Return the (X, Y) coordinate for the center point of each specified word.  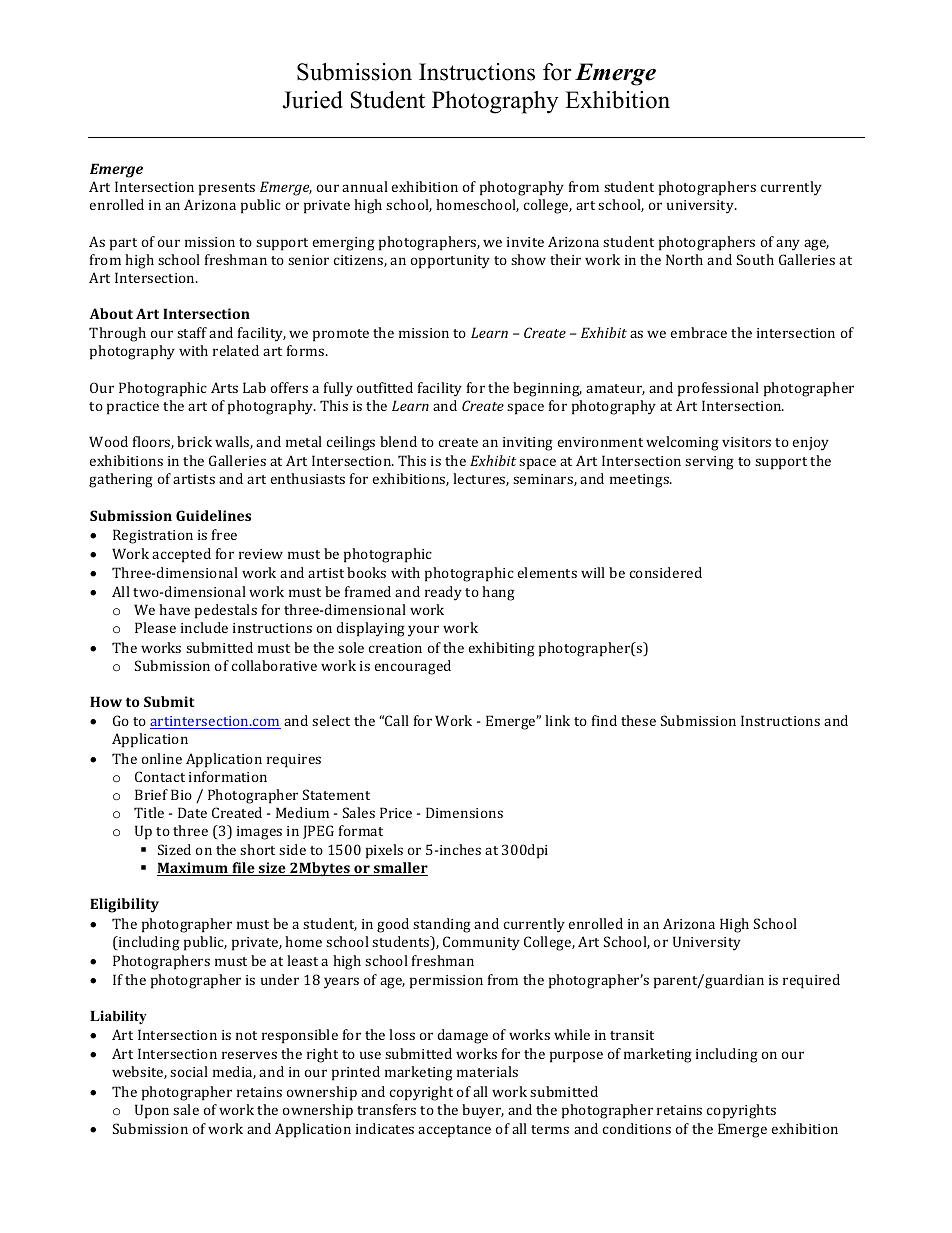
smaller (400, 869)
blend (398, 441)
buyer (483, 1111)
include (204, 627)
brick (194, 441)
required (811, 981)
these (638, 720)
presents (227, 189)
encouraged (412, 667)
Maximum (193, 869)
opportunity (450, 262)
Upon (152, 1111)
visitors (746, 442)
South (755, 259)
